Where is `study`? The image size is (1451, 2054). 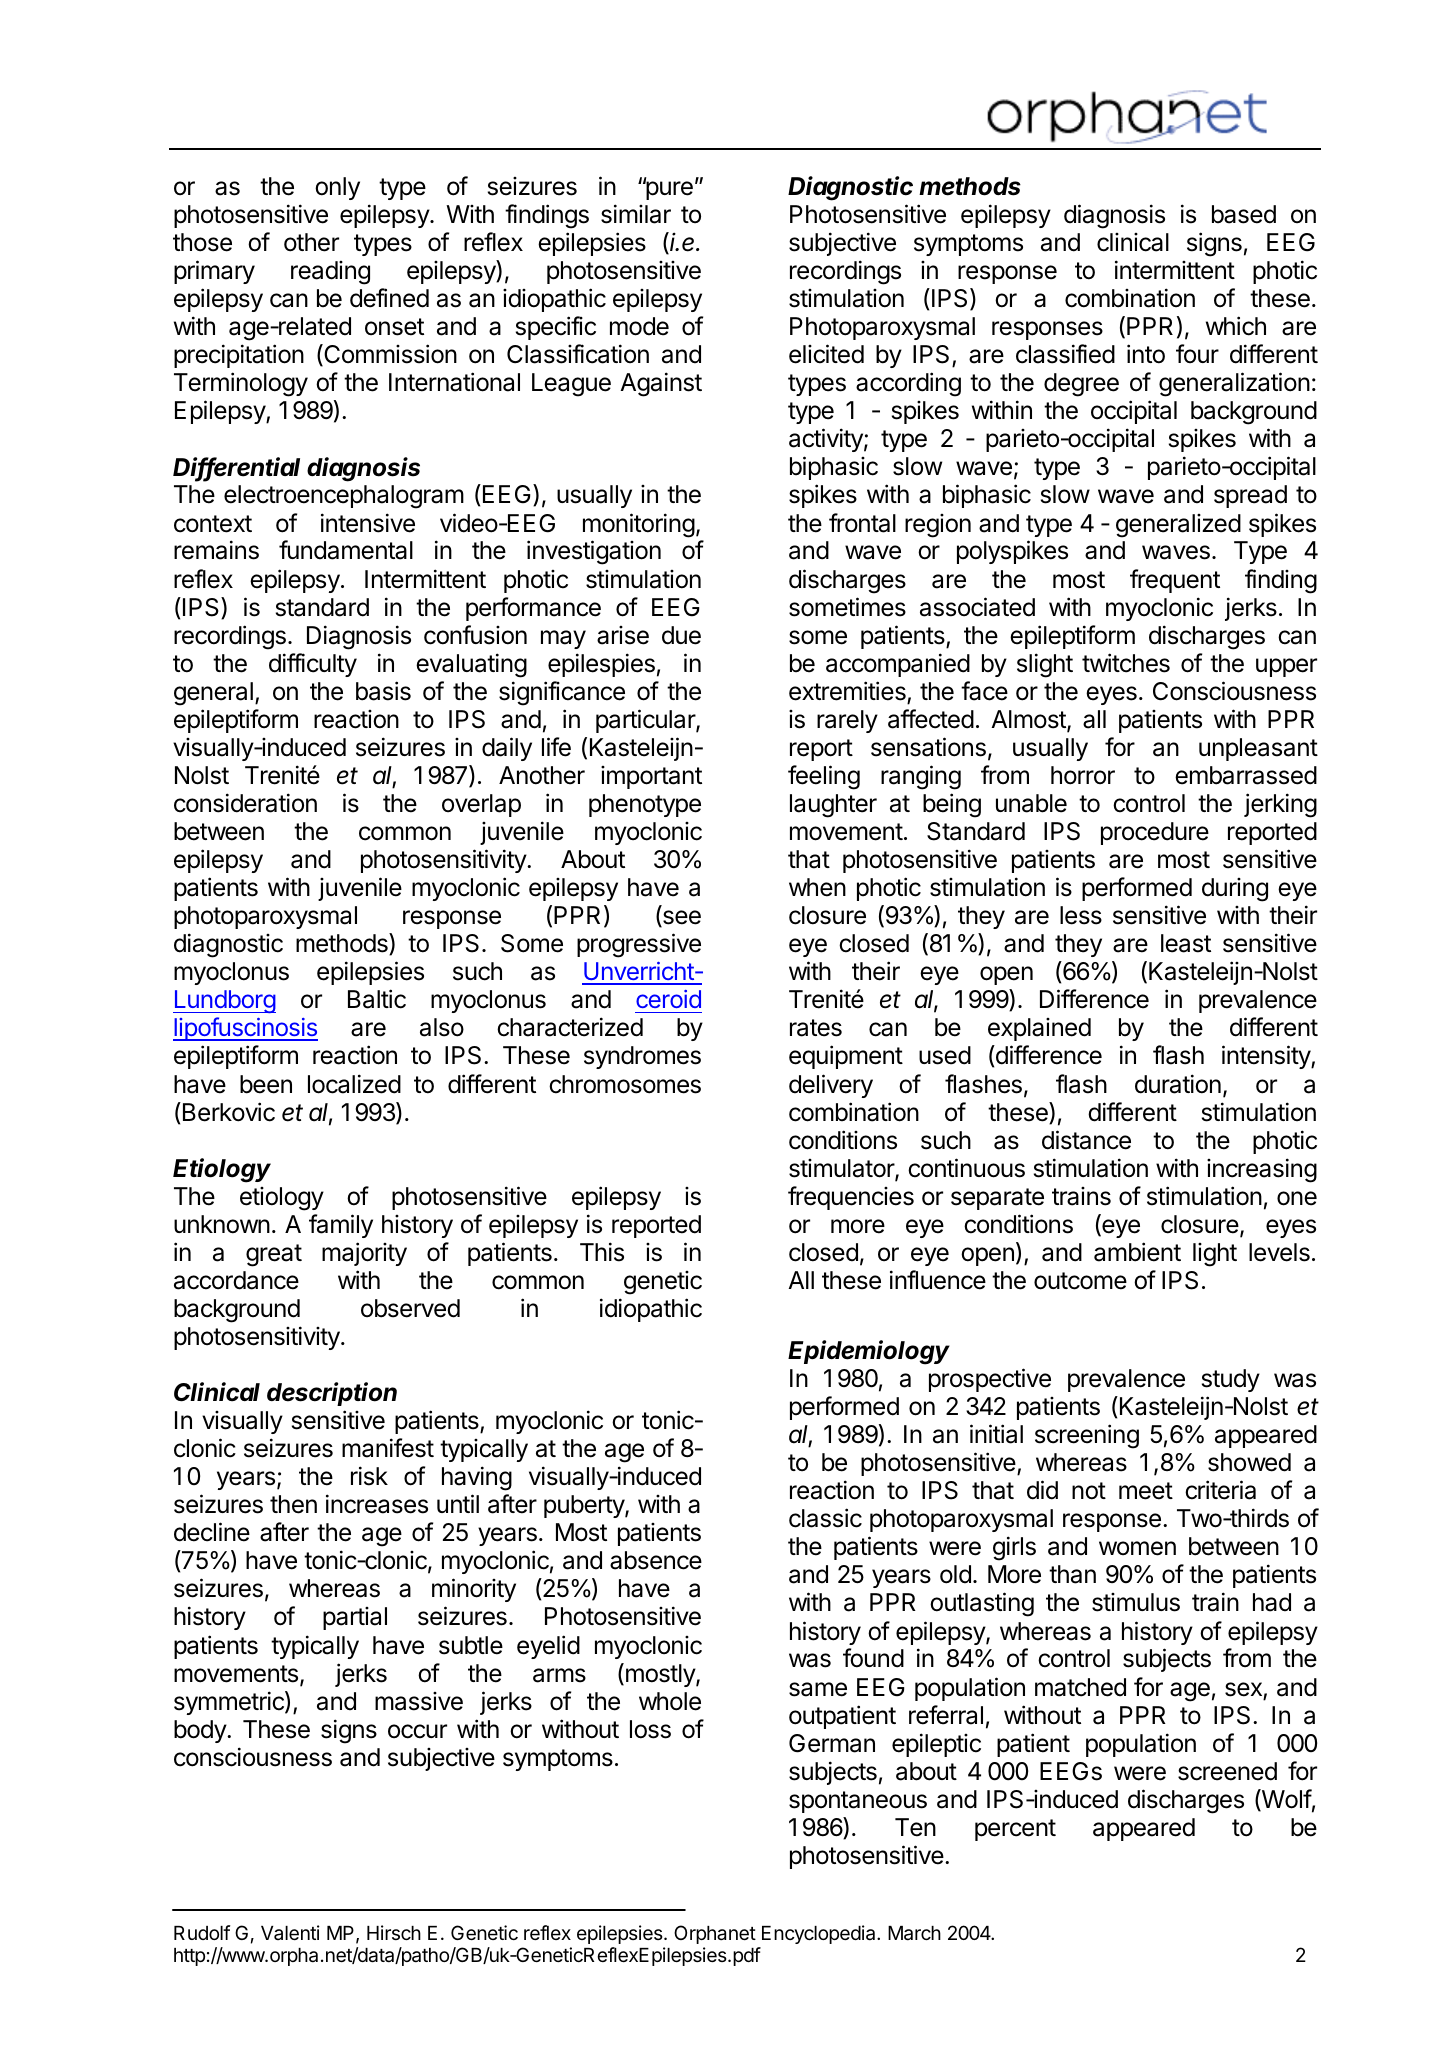 study is located at coordinates (1231, 1380).
